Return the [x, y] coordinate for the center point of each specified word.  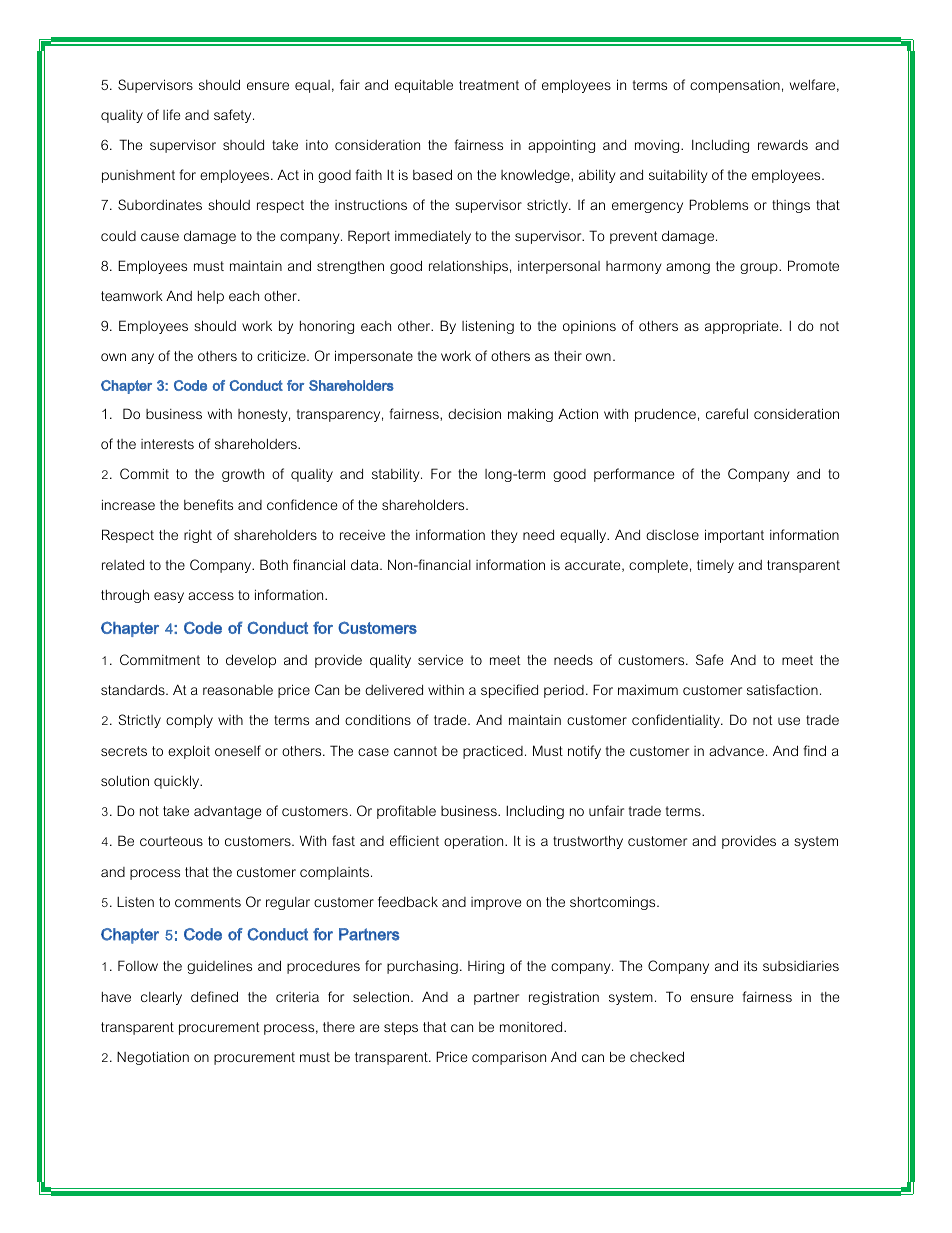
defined [214, 996]
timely [715, 566]
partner [496, 998]
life [171, 114]
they [504, 536]
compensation [735, 86]
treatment [489, 85]
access [211, 596]
